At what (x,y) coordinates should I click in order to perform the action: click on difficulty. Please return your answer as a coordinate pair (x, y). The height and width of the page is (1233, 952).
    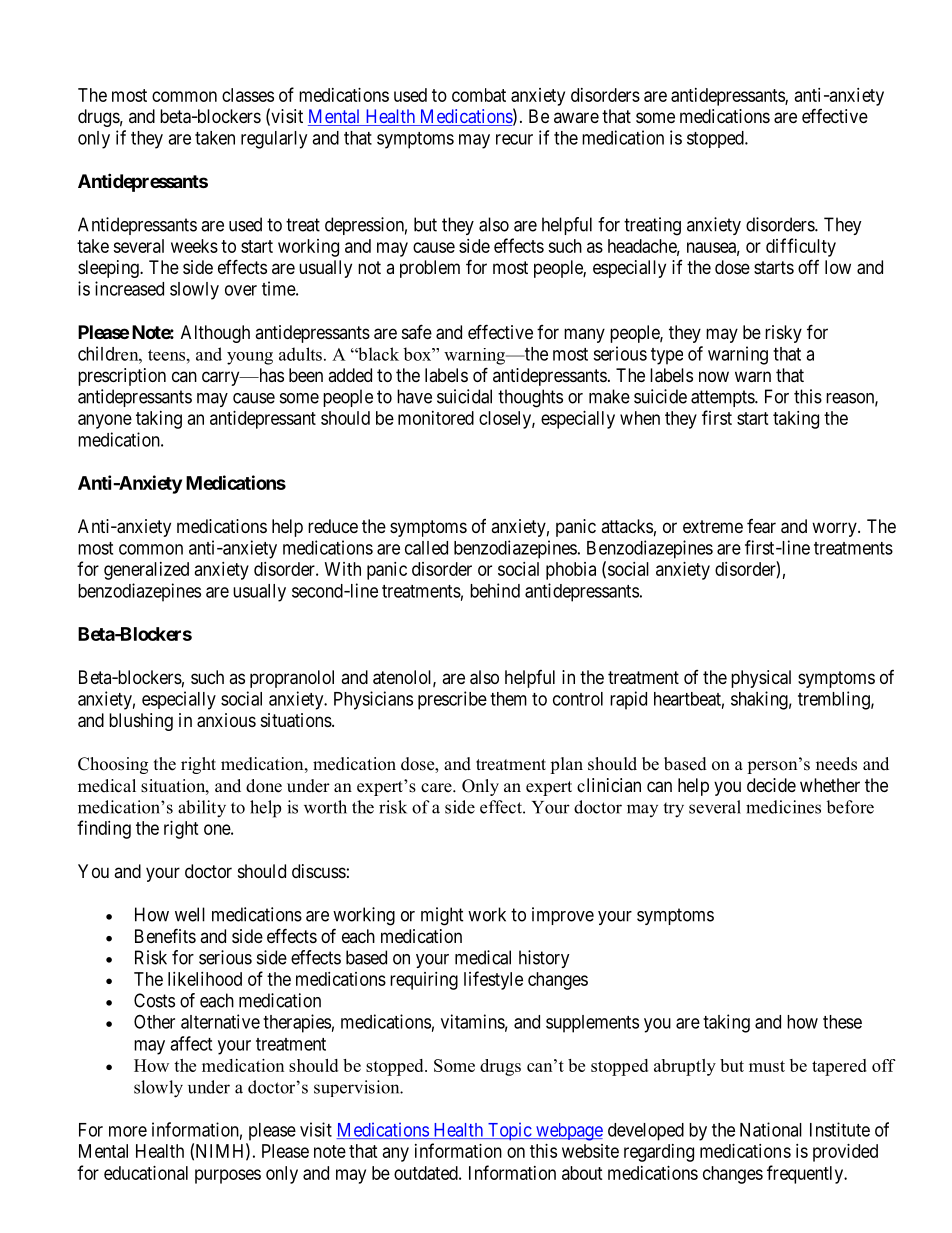
    Looking at the image, I should click on (801, 247).
